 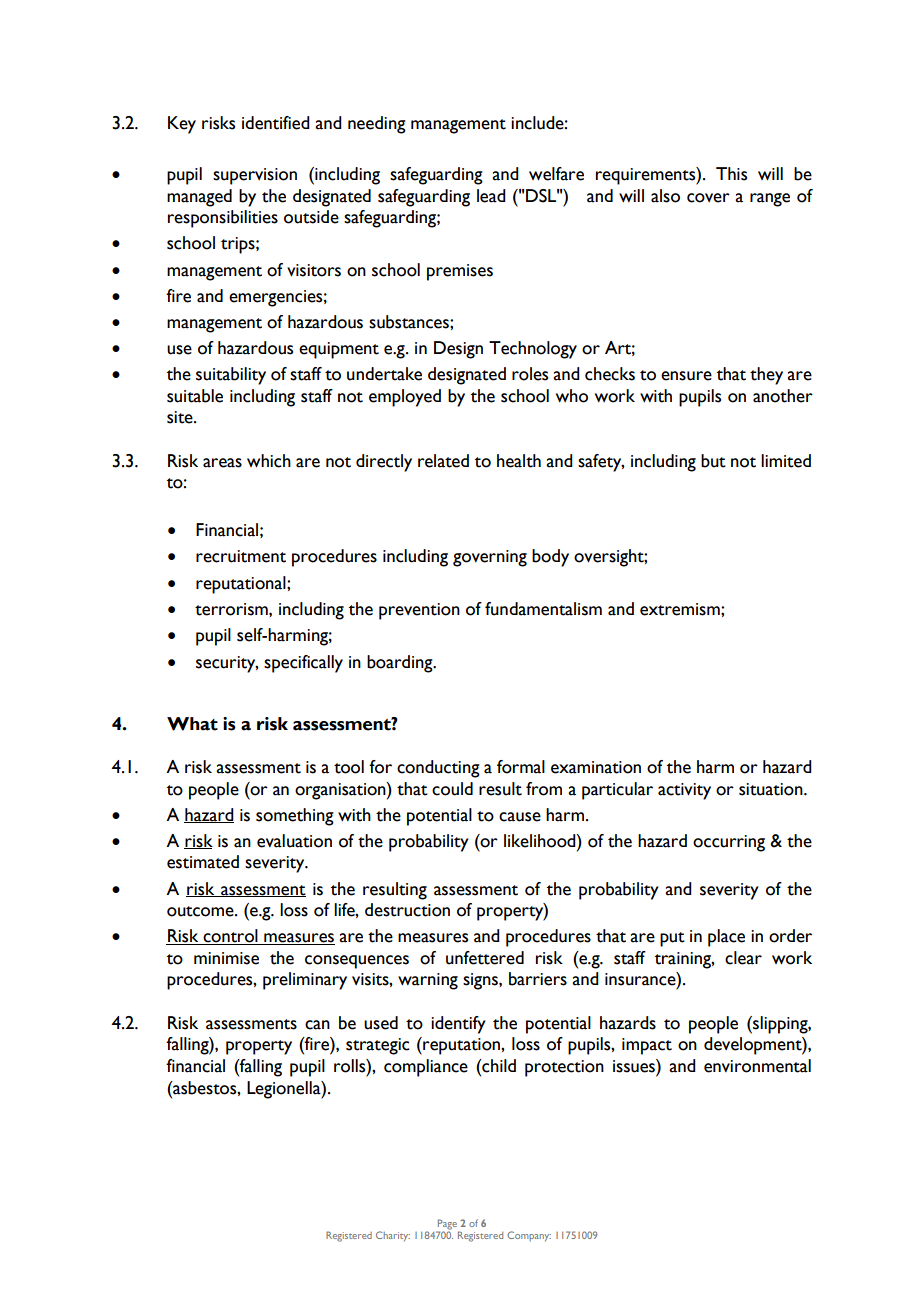 I want to click on activity, so click(x=684, y=791).
